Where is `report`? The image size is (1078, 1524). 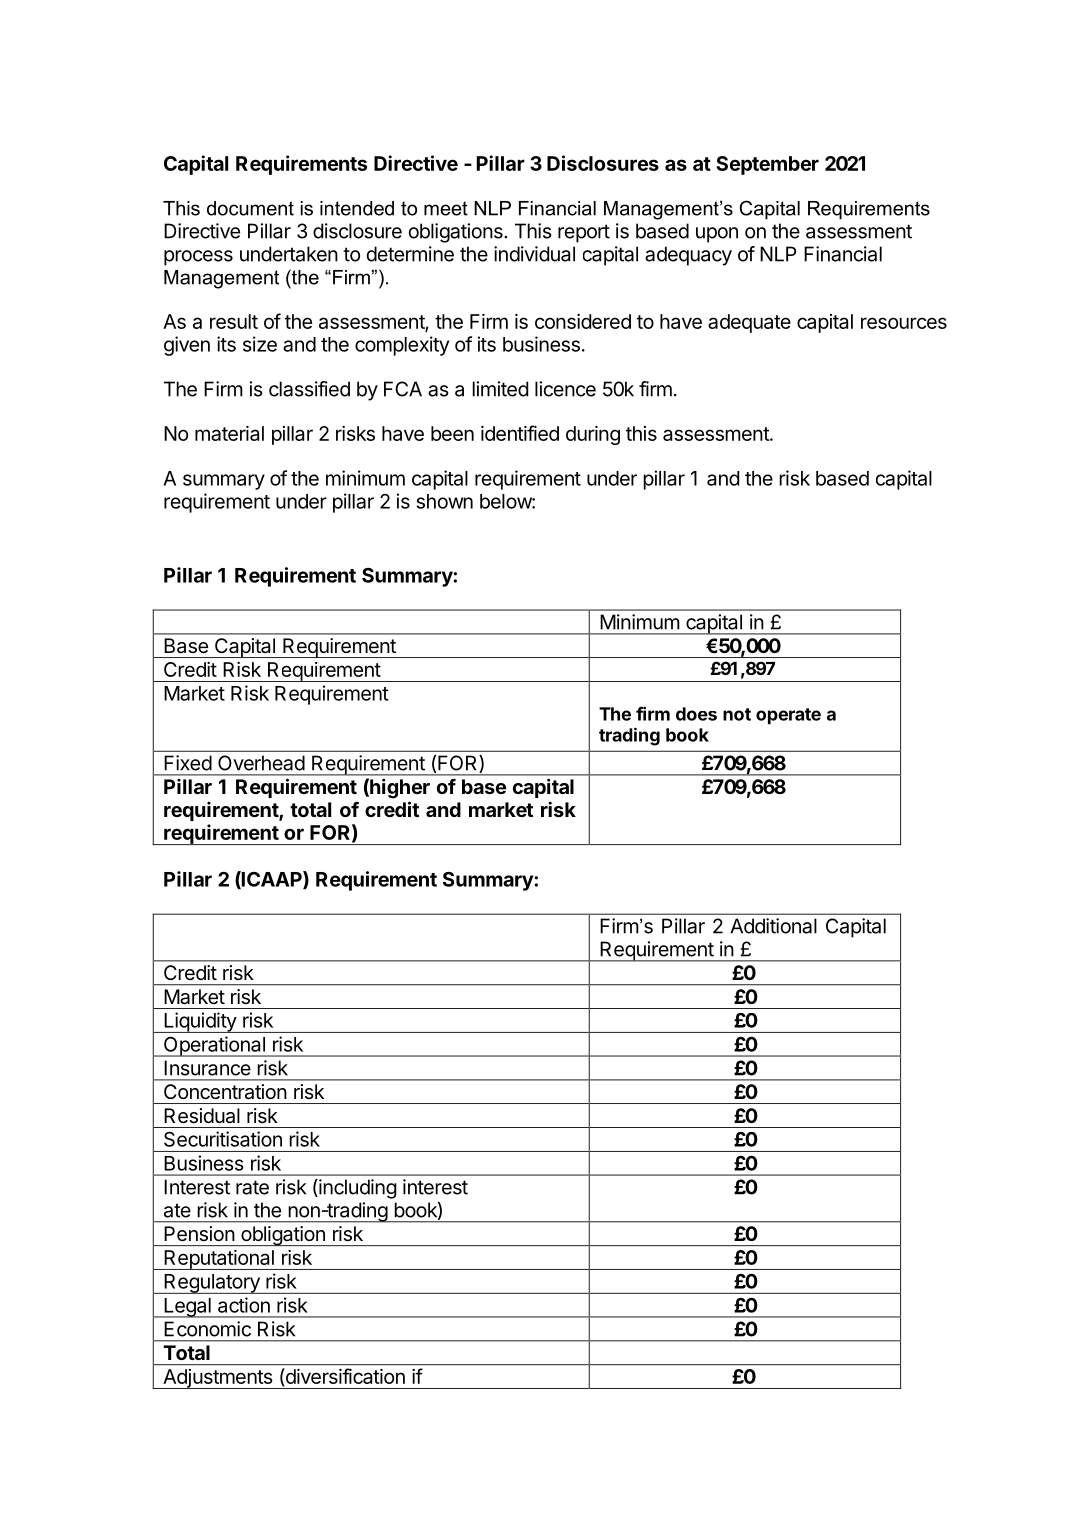
report is located at coordinates (584, 233).
